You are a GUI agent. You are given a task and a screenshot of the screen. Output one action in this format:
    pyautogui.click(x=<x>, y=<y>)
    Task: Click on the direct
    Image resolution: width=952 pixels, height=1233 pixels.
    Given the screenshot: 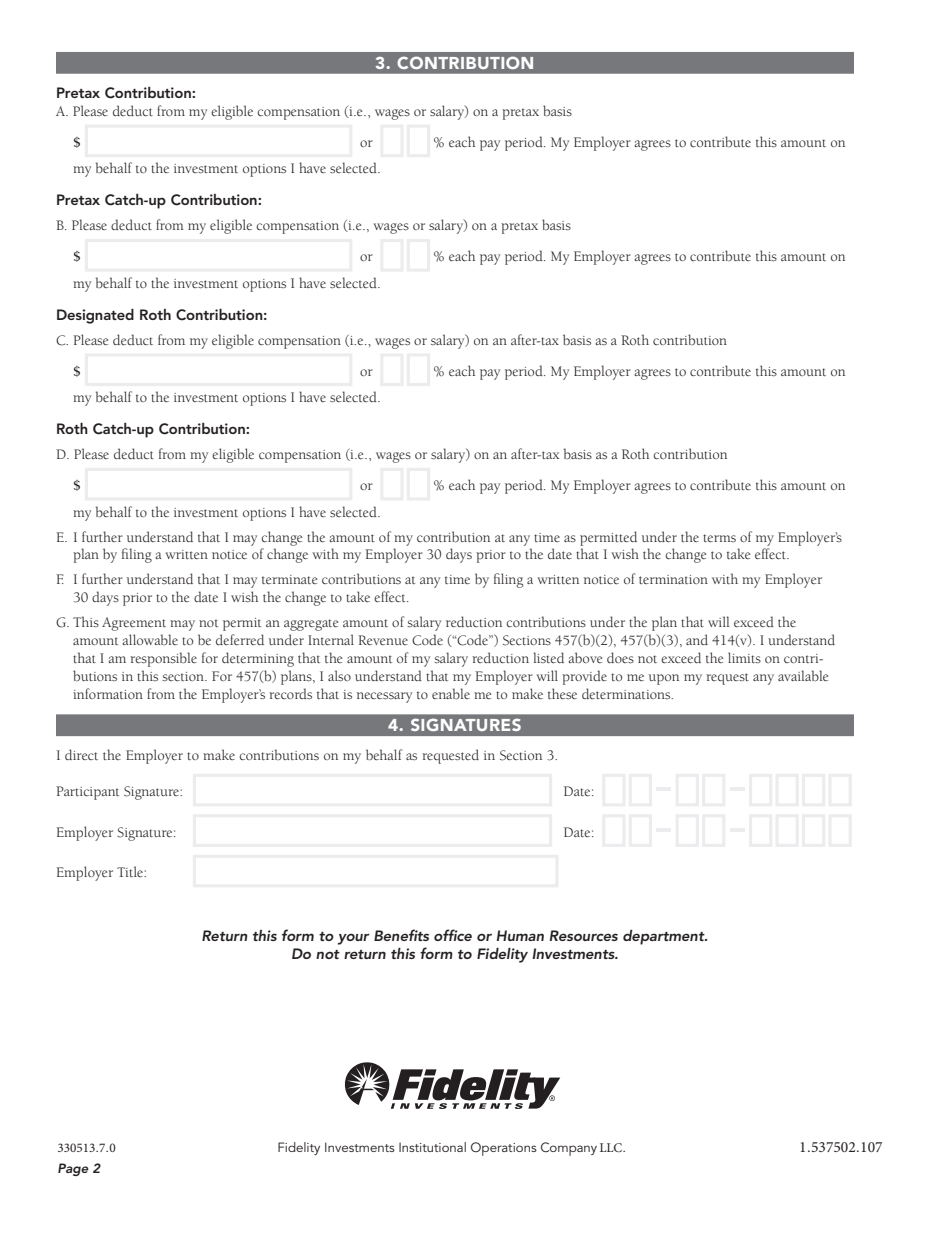 What is the action you would take?
    pyautogui.click(x=81, y=754)
